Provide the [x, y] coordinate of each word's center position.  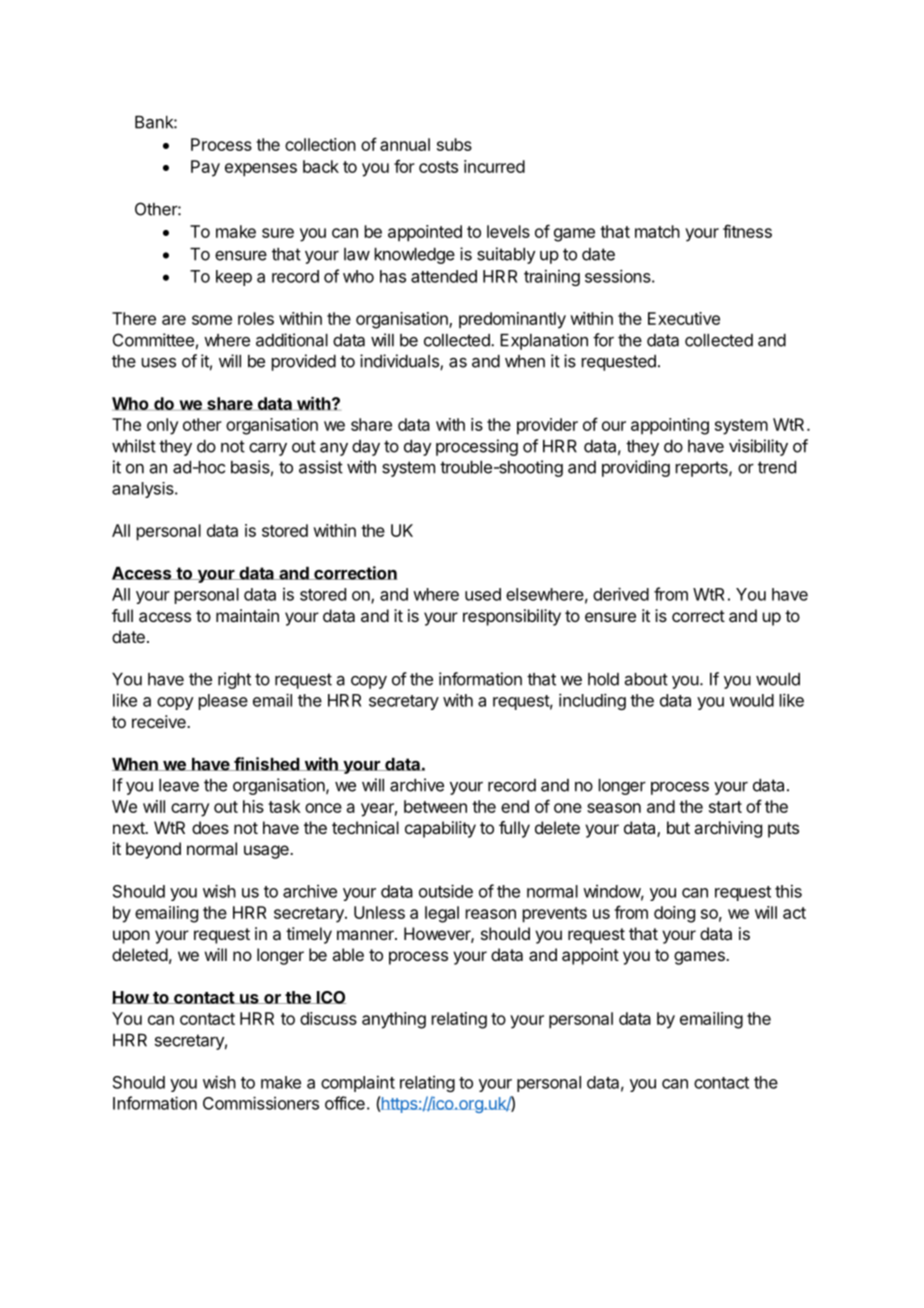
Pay [205, 168]
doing [674, 914]
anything [394, 1020]
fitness [747, 231]
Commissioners [261, 1103]
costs [438, 167]
